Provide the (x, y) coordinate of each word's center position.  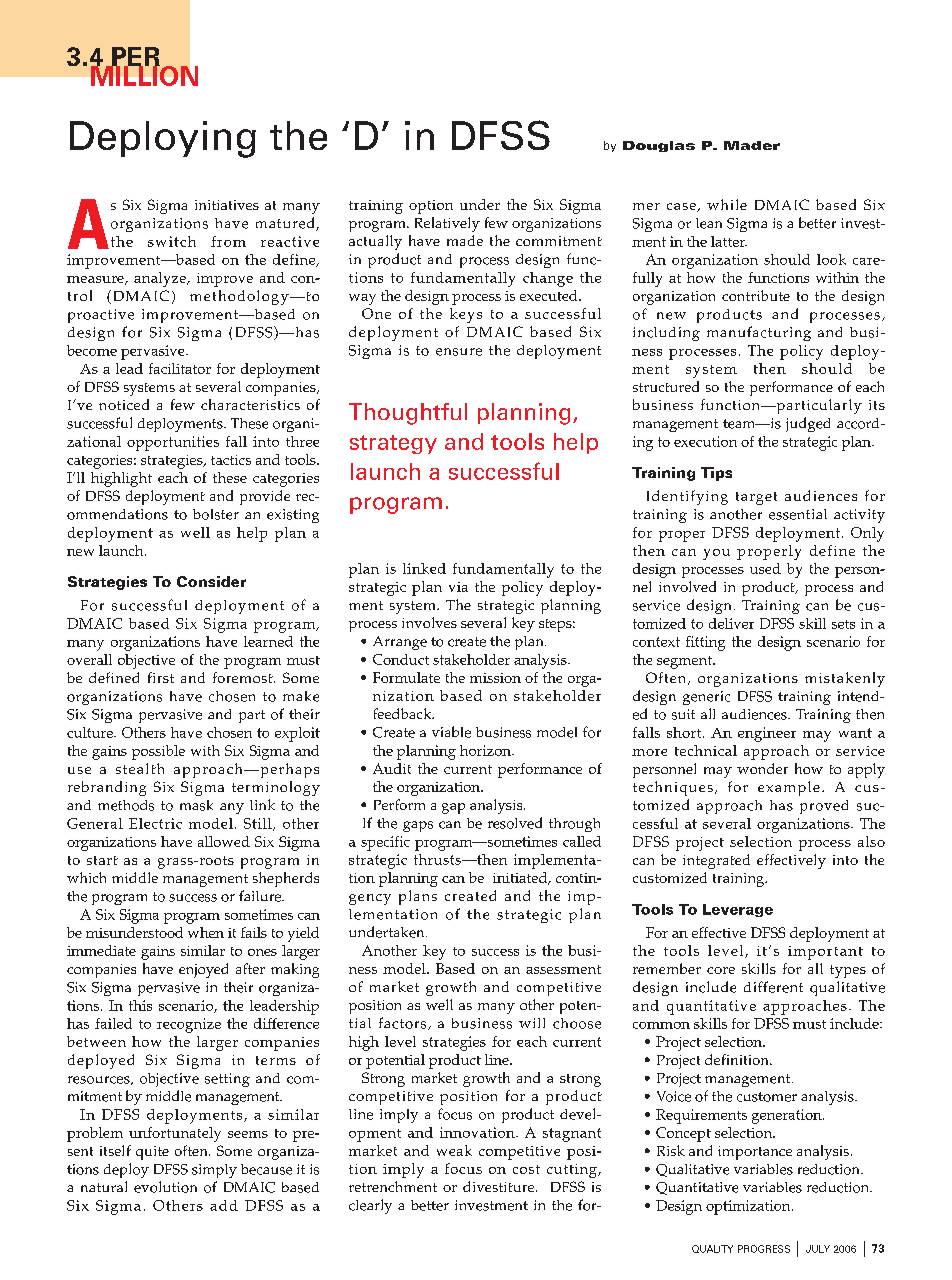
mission (495, 678)
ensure (459, 352)
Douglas (659, 146)
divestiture (500, 1186)
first (161, 677)
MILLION (144, 75)
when (206, 932)
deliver (731, 623)
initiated (521, 878)
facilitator (180, 368)
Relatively (447, 224)
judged (808, 424)
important (825, 953)
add (224, 1205)
